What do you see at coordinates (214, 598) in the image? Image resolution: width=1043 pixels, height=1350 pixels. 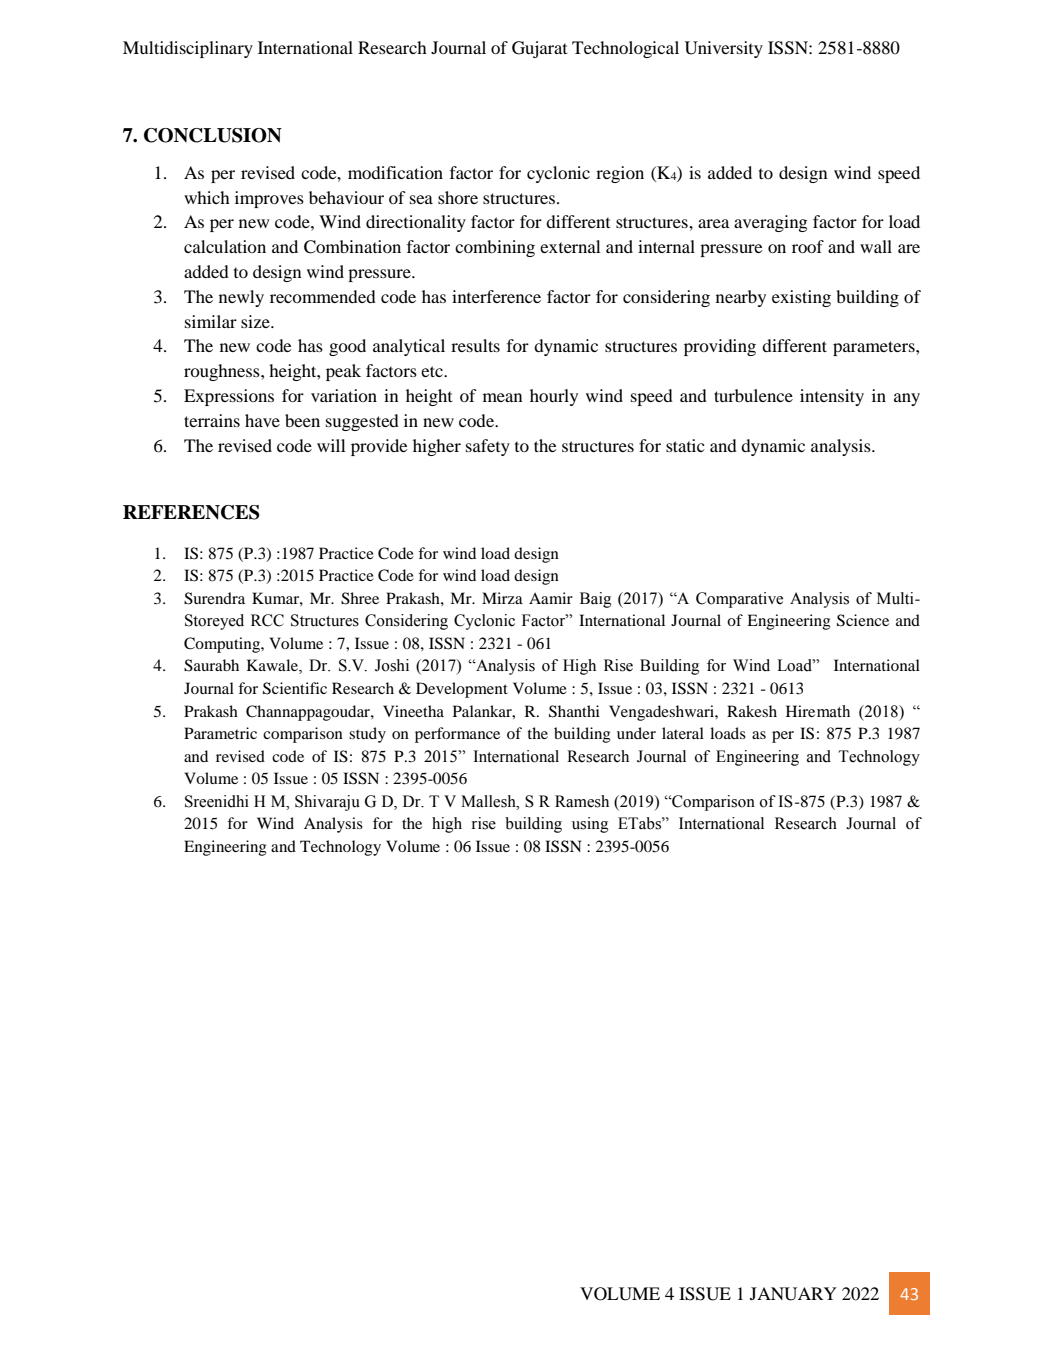 I see `Surendra` at bounding box center [214, 598].
